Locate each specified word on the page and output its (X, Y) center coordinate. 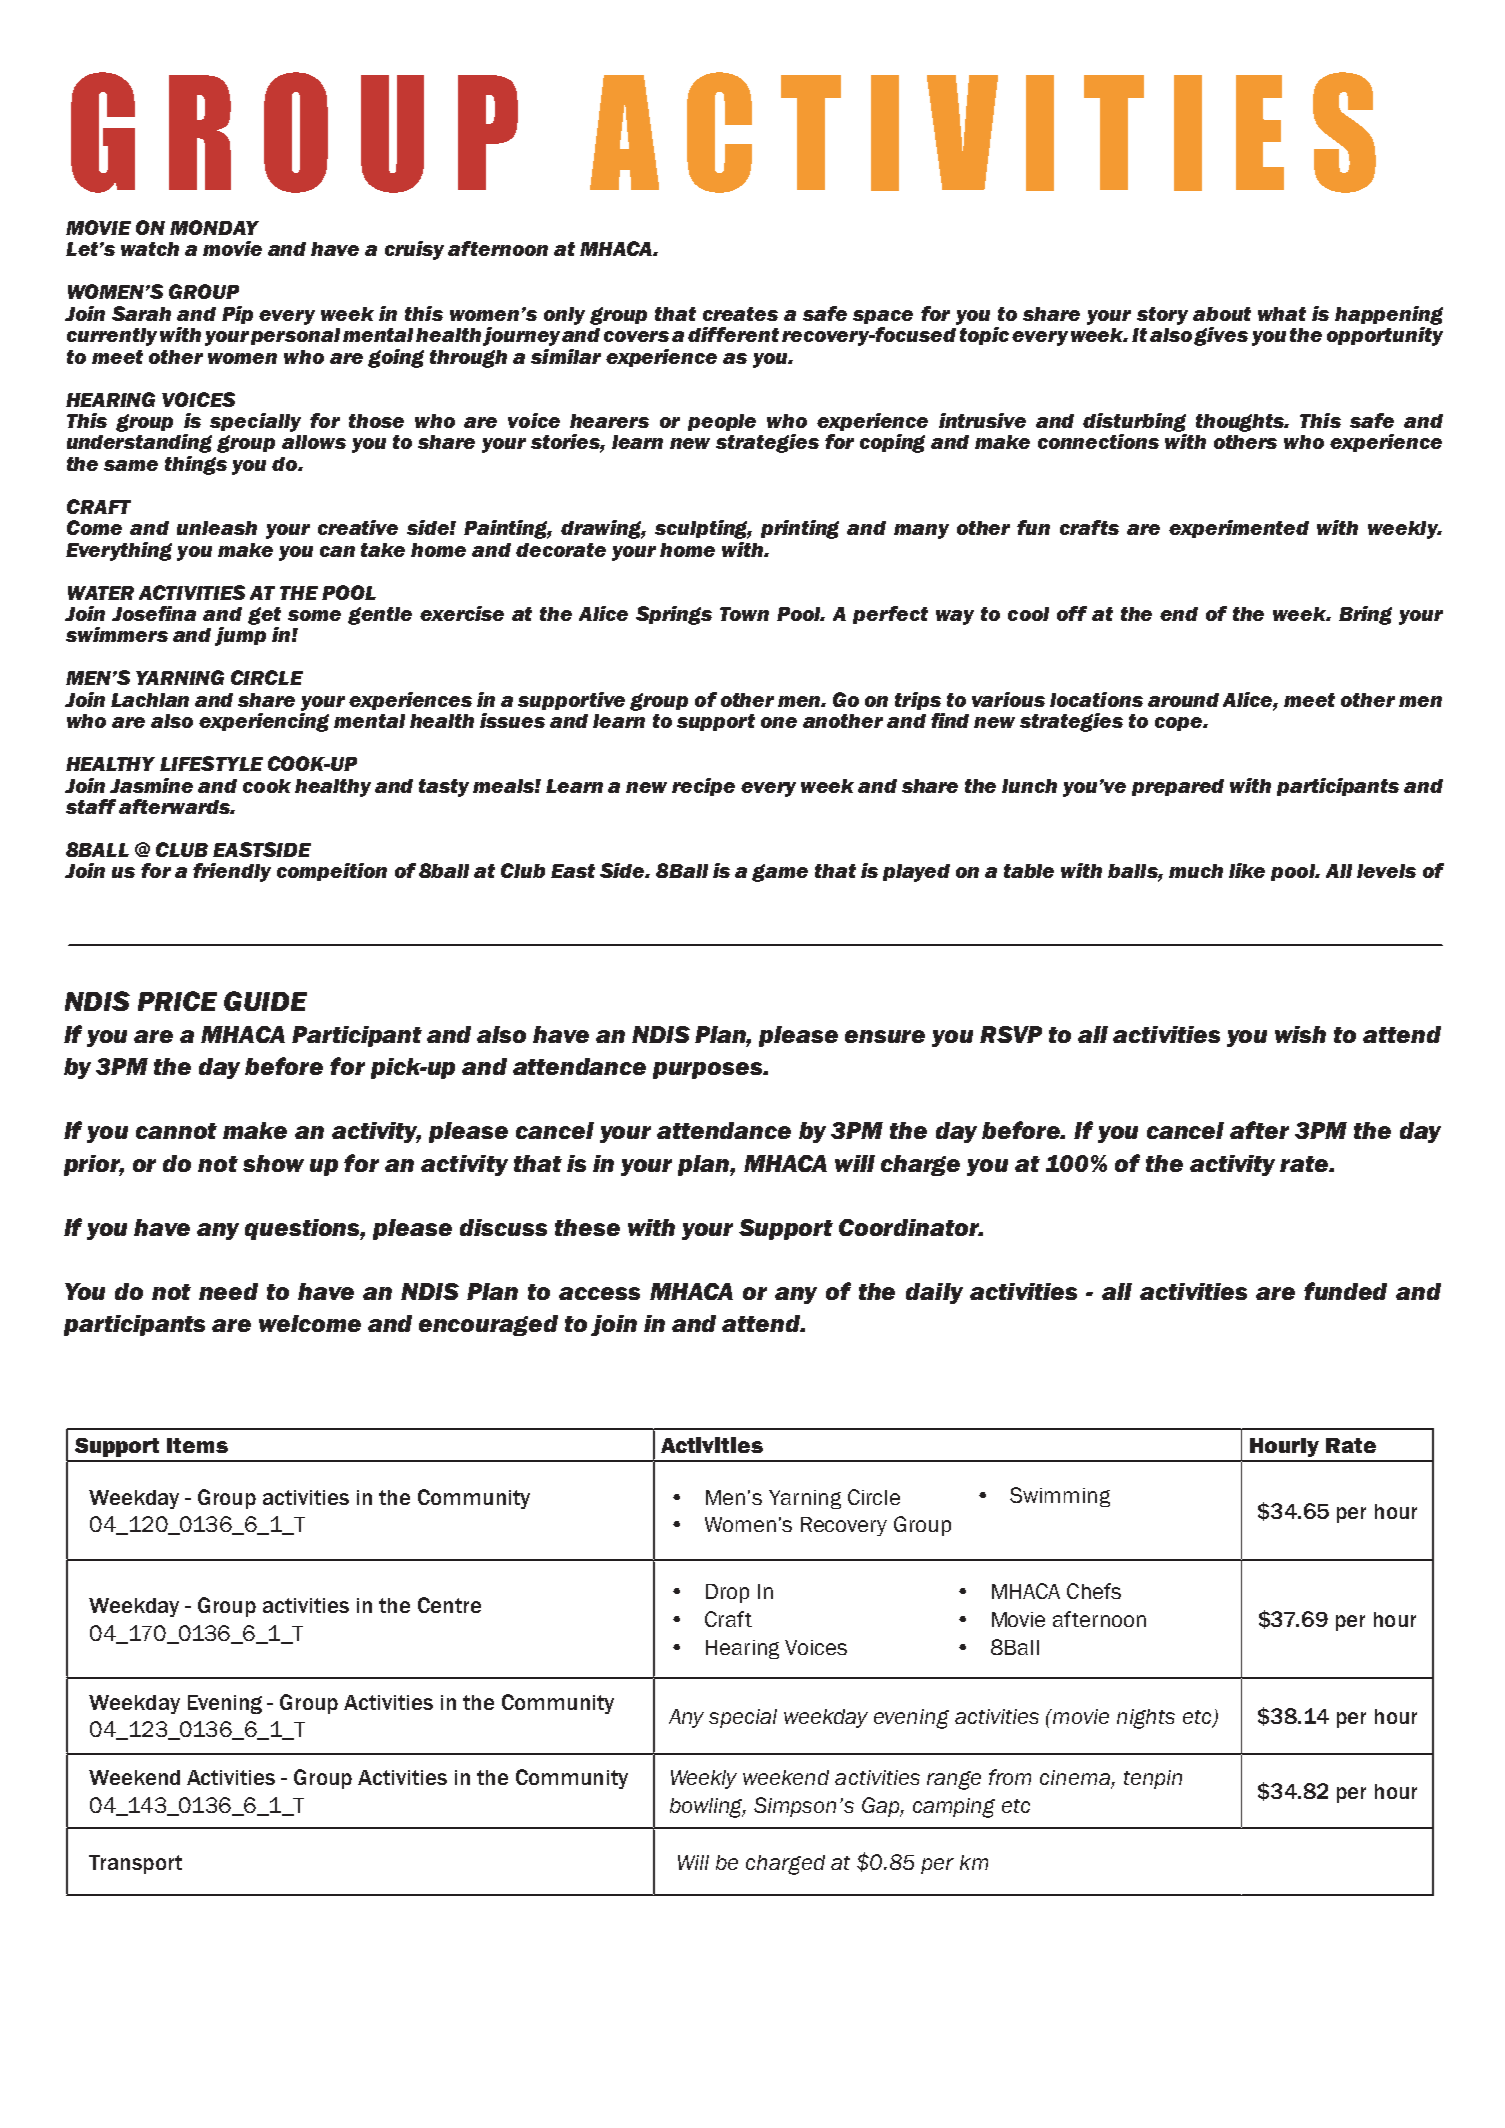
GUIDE (265, 1001)
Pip (237, 315)
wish (1300, 1034)
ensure (885, 1036)
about (1222, 314)
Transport (135, 1864)
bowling (708, 1808)
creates (740, 314)
